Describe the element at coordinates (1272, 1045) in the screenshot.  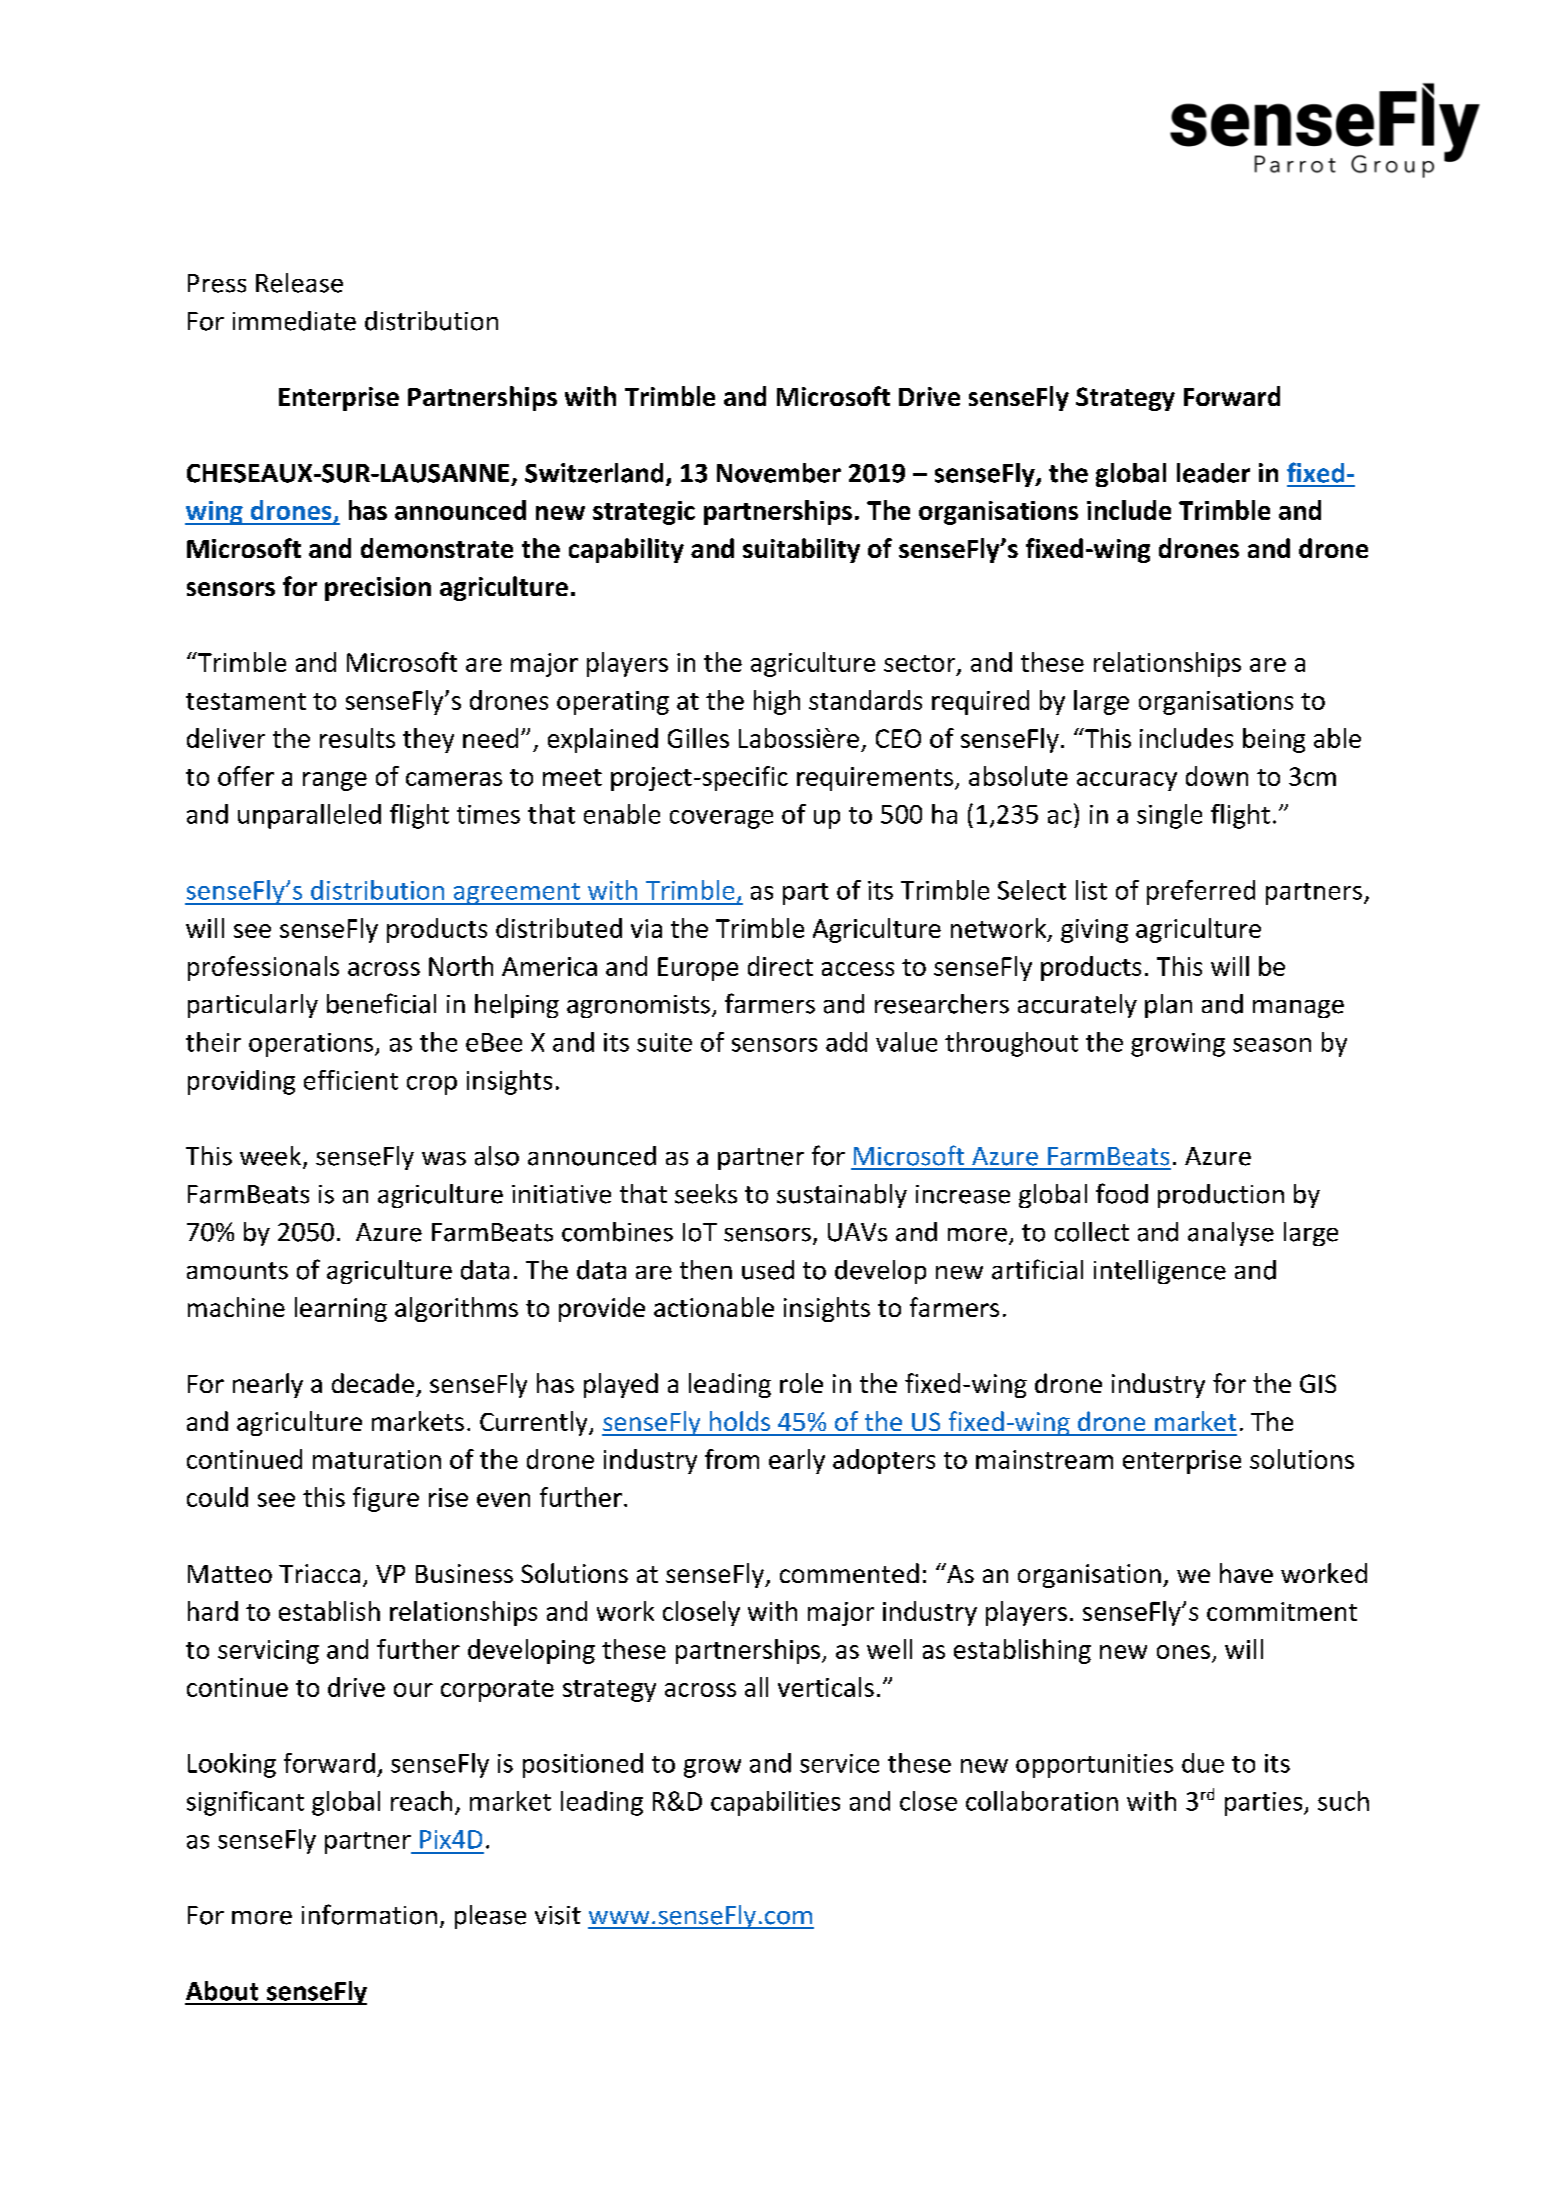
I see `season` at that location.
